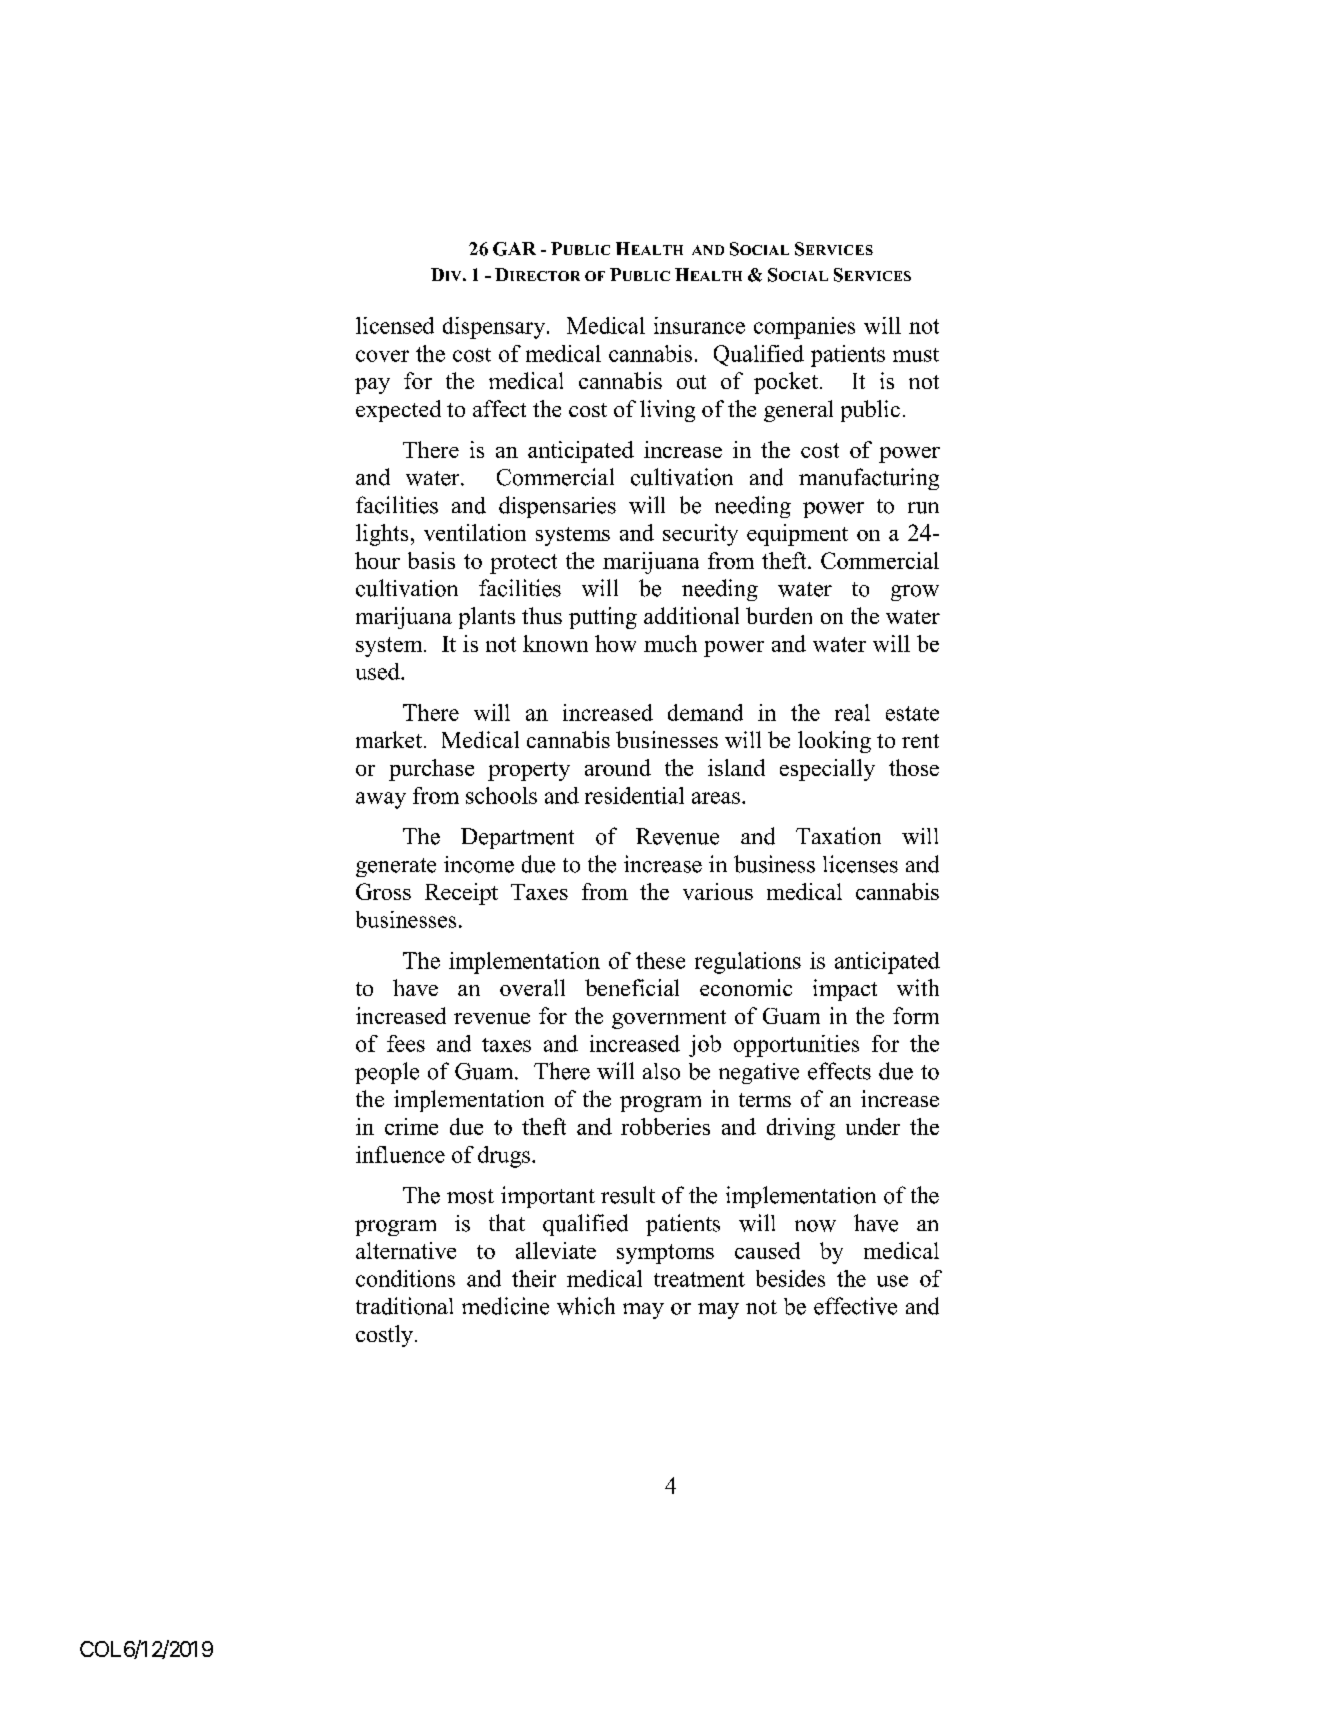  What do you see at coordinates (855, 1306) in the screenshot?
I see `effective` at bounding box center [855, 1306].
